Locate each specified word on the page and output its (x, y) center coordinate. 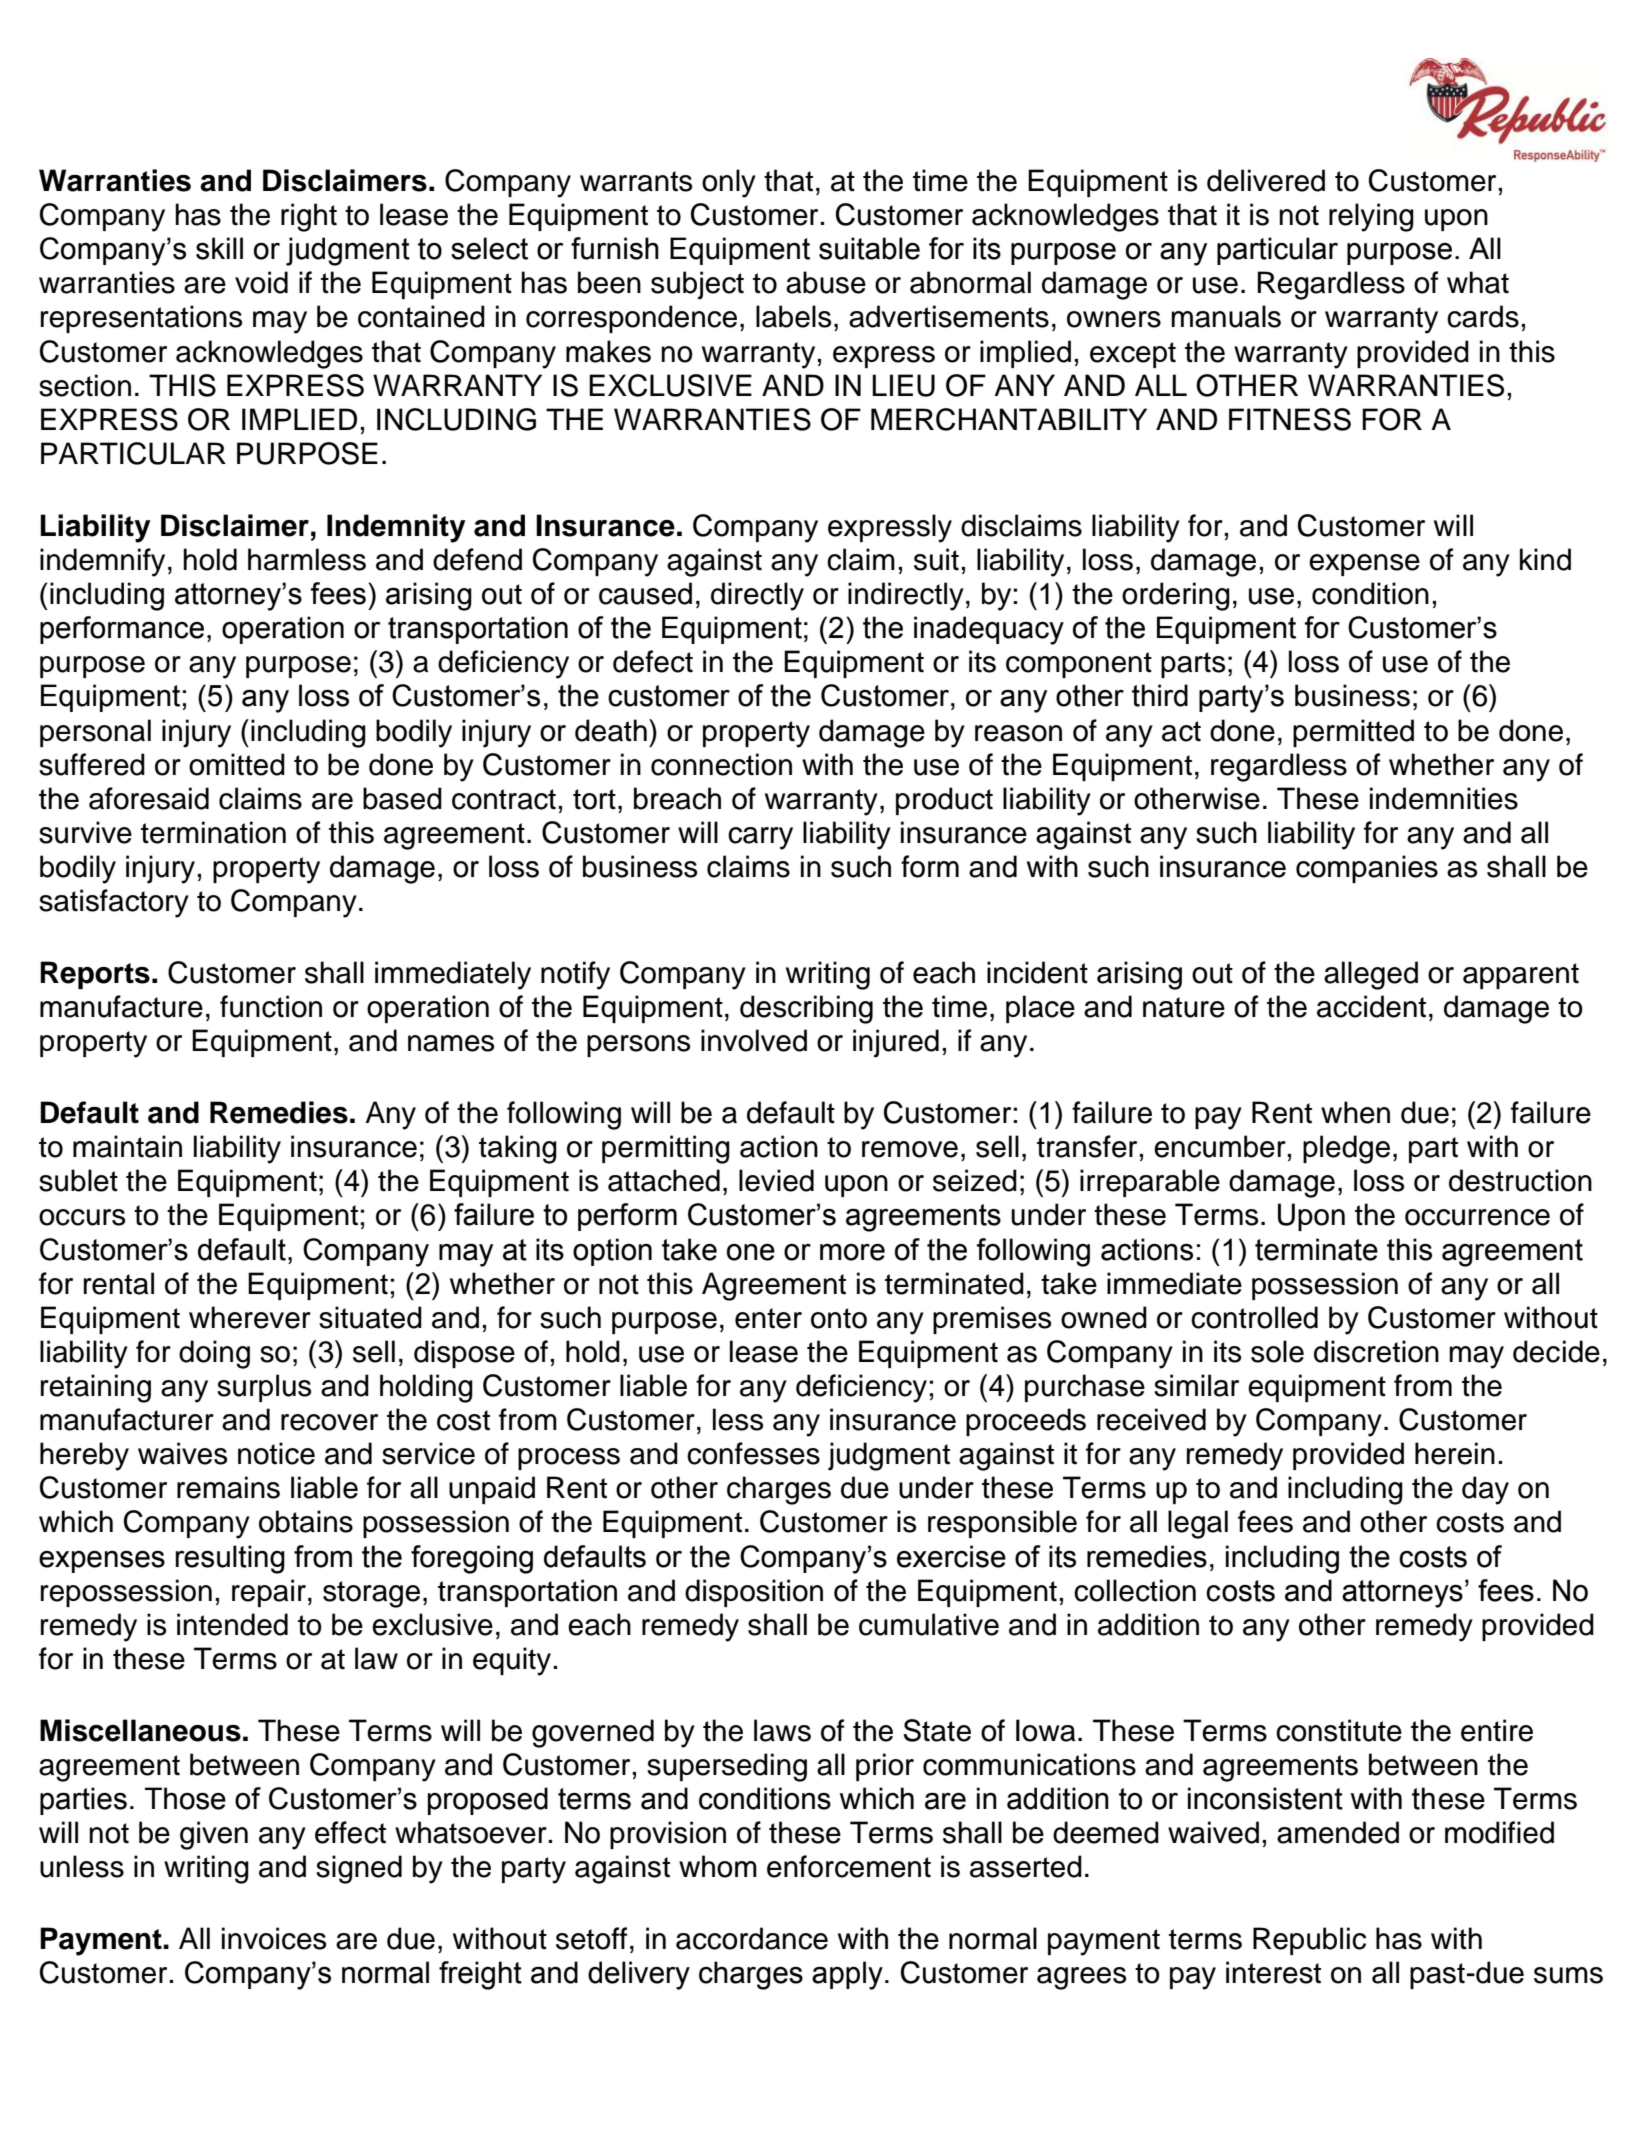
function (271, 1006)
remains (228, 1487)
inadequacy (989, 630)
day (1485, 1490)
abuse (826, 282)
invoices (274, 1938)
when (1355, 1112)
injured (896, 1043)
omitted (237, 764)
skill (219, 248)
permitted (1353, 733)
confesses (753, 1453)
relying (1371, 217)
